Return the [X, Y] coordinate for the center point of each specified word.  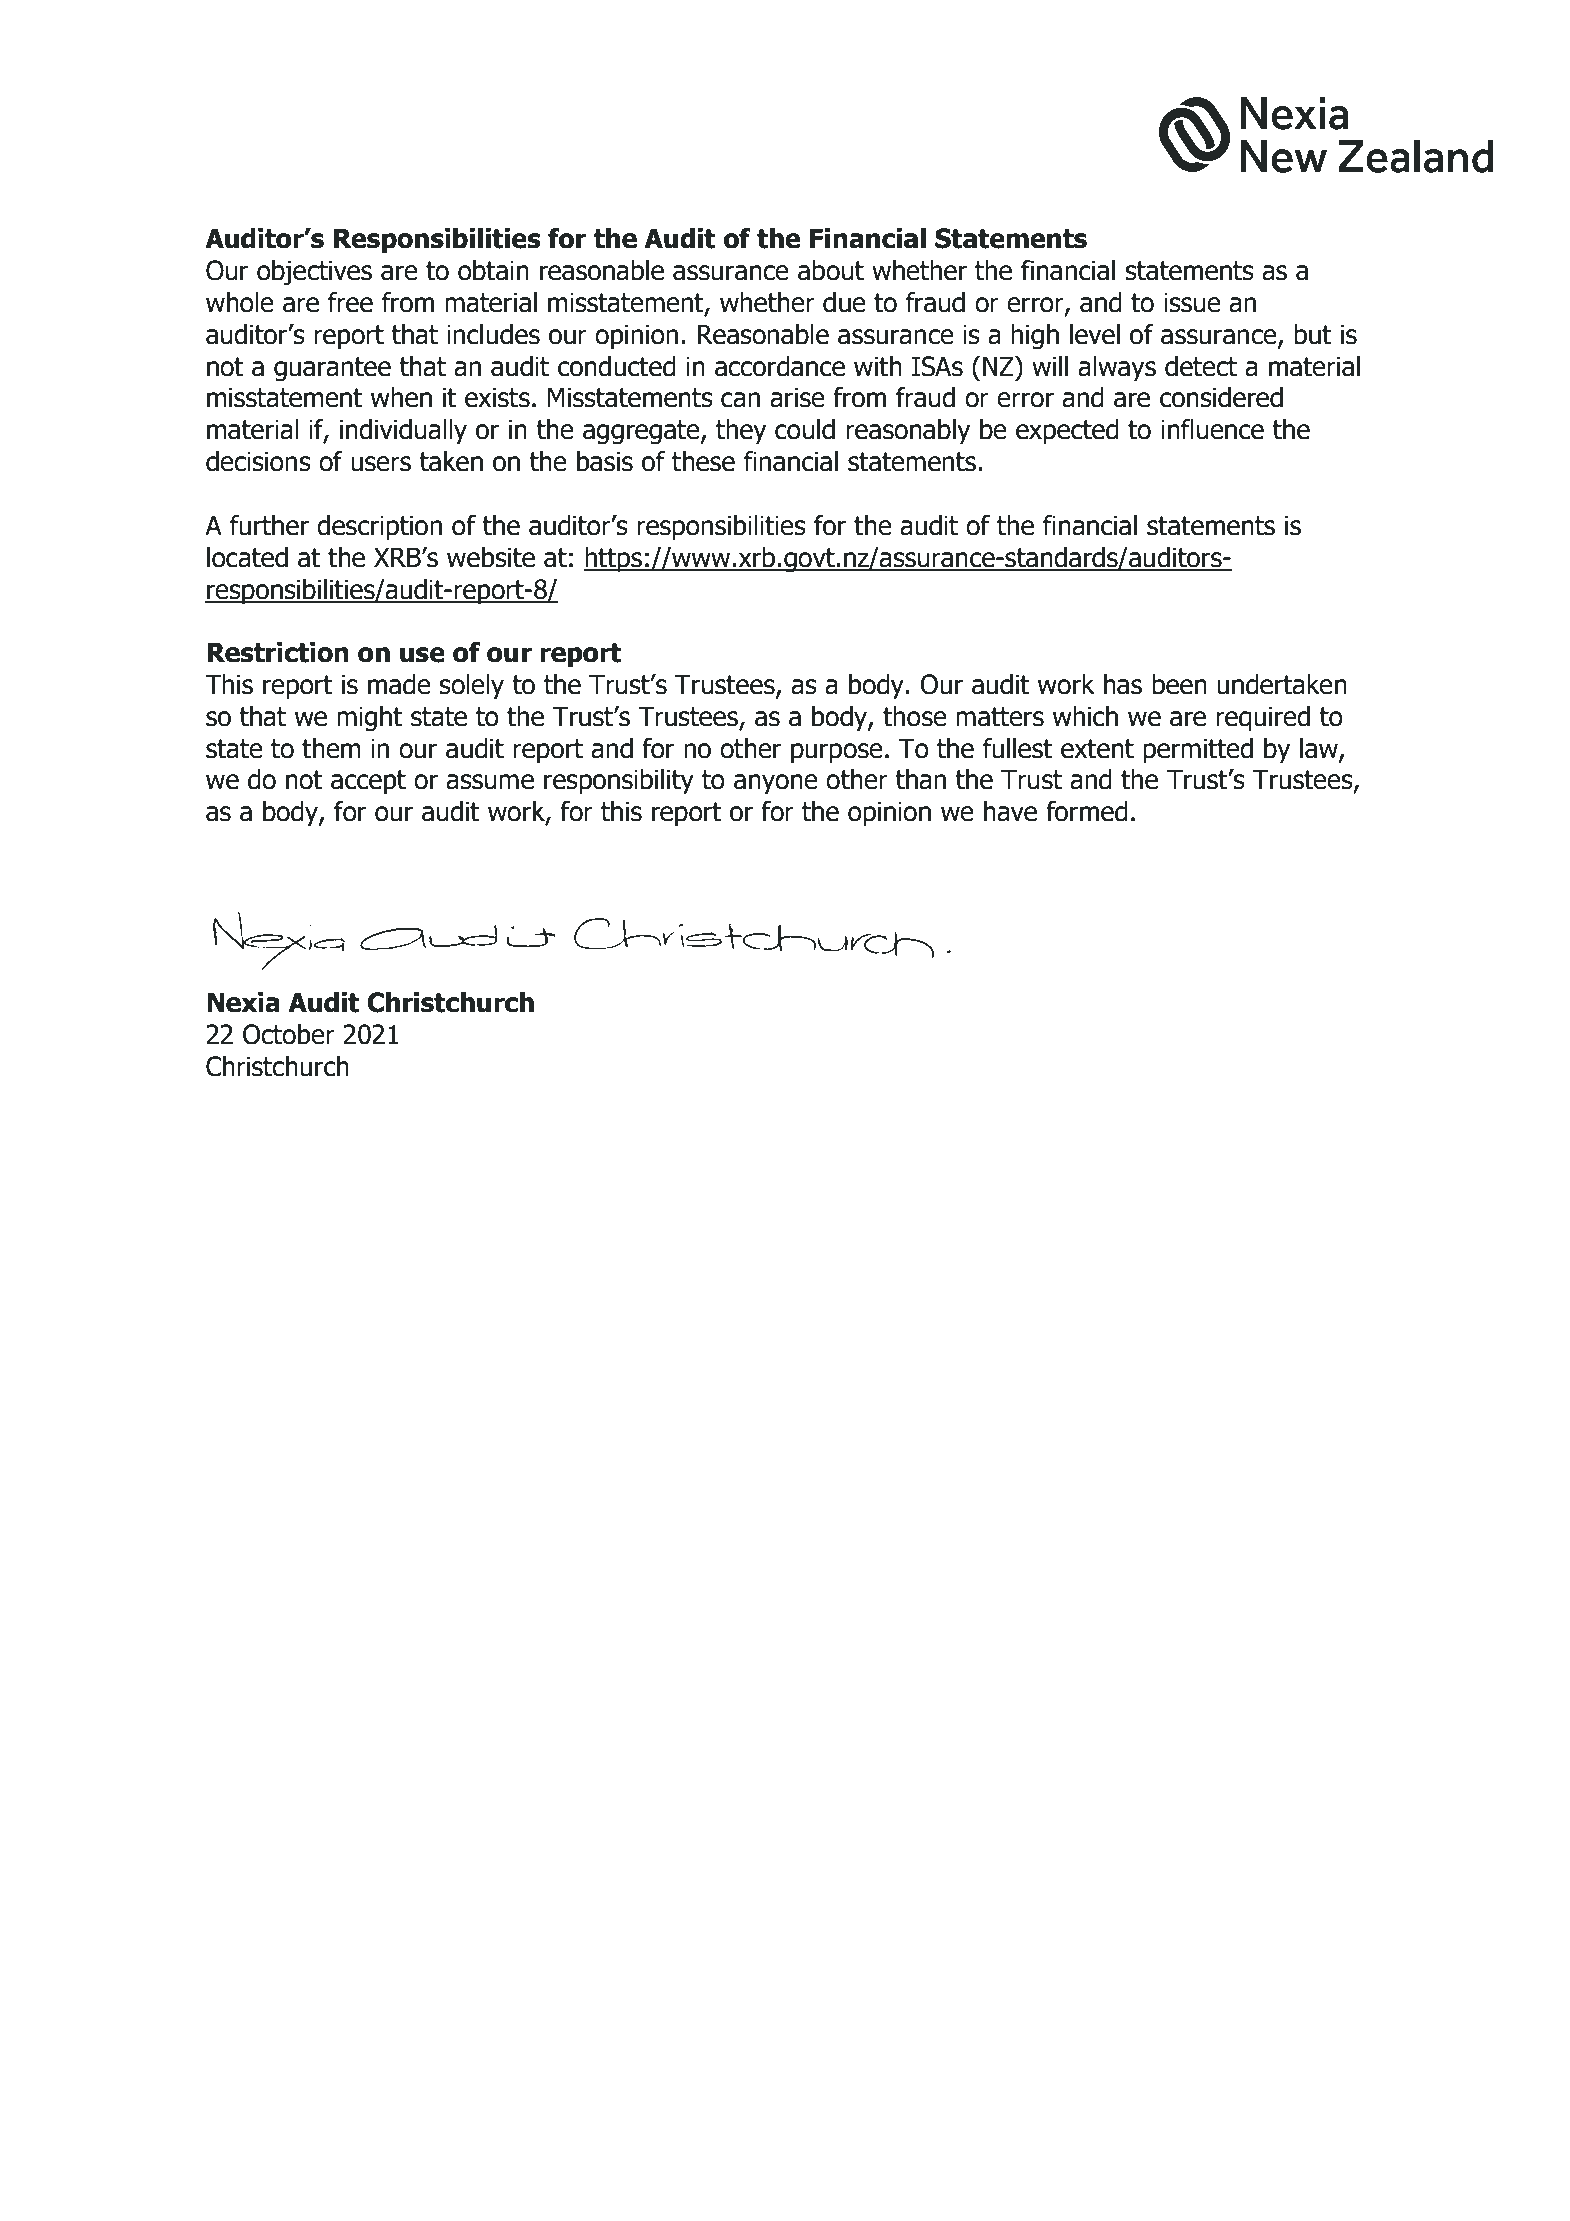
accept [368, 782]
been [1179, 684]
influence [1212, 429]
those [915, 716]
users [381, 464]
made [399, 684]
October [289, 1034]
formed [1087, 811]
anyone [776, 784]
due [844, 302]
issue [1192, 302]
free [350, 302]
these [703, 461]
